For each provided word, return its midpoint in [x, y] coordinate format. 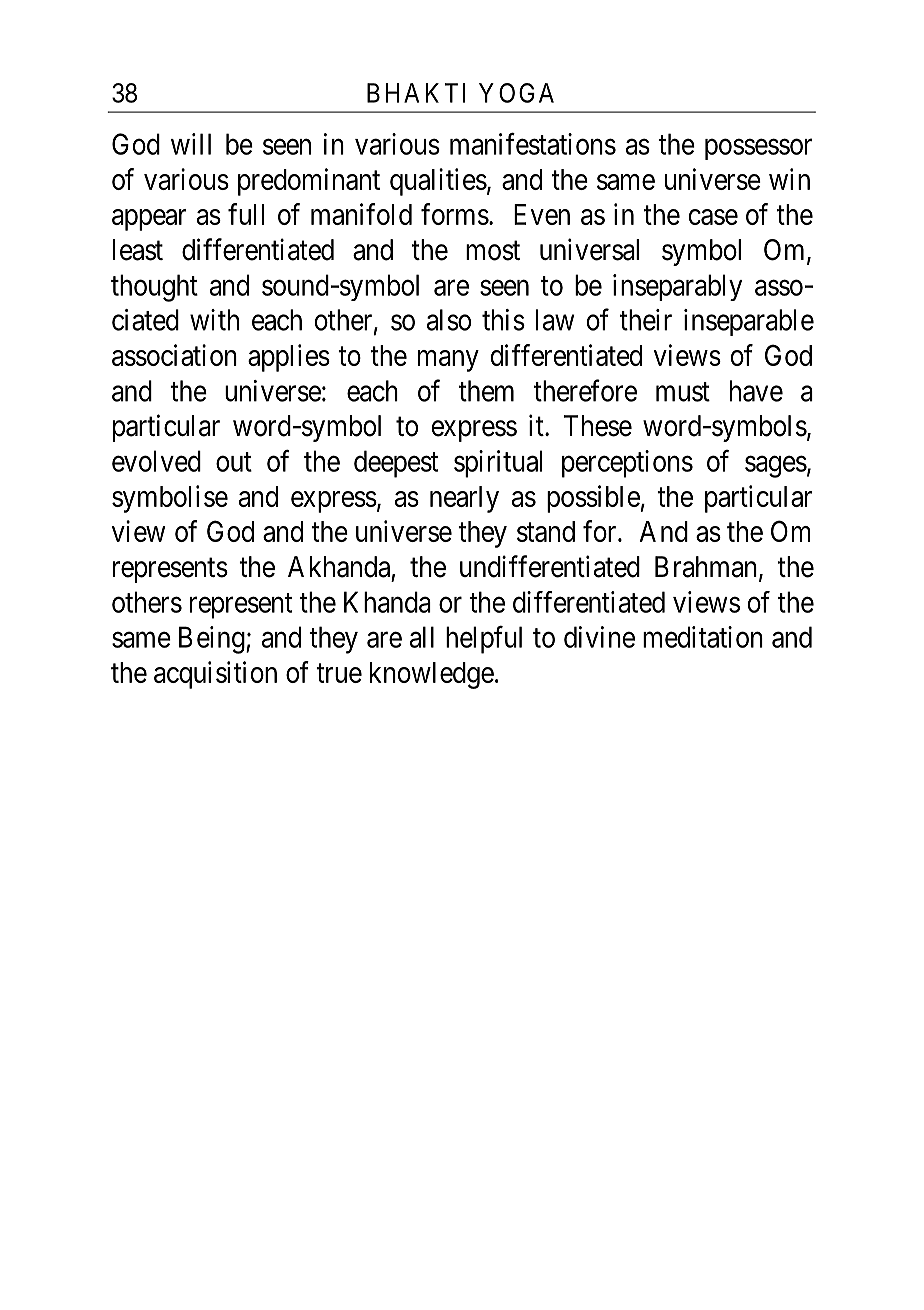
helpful [484, 640]
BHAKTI [416, 93]
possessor [758, 149]
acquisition [215, 675]
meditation [703, 637]
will [191, 144]
